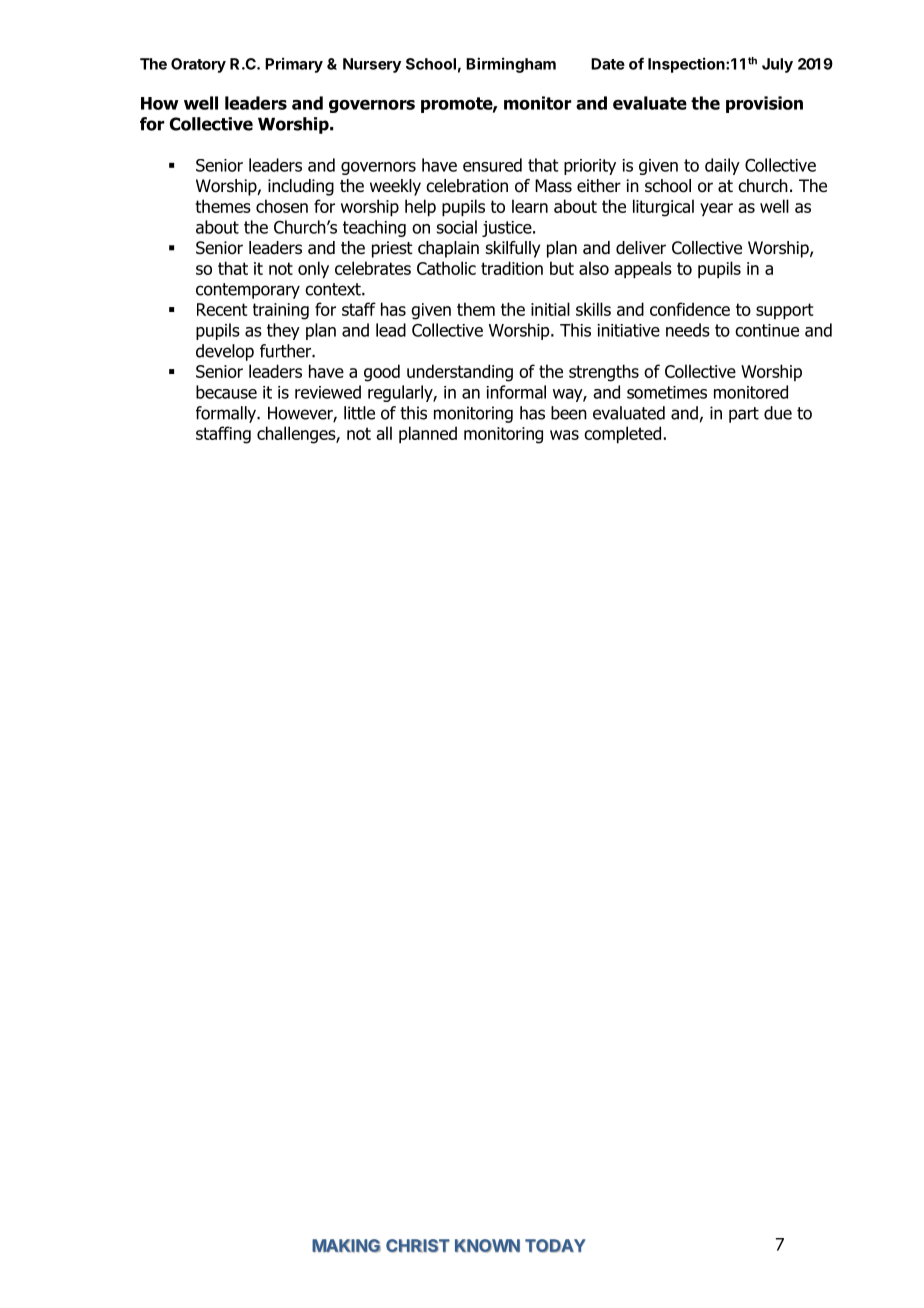 This screenshot has height=1308, width=924. I want to click on KNOWN, so click(487, 1246).
